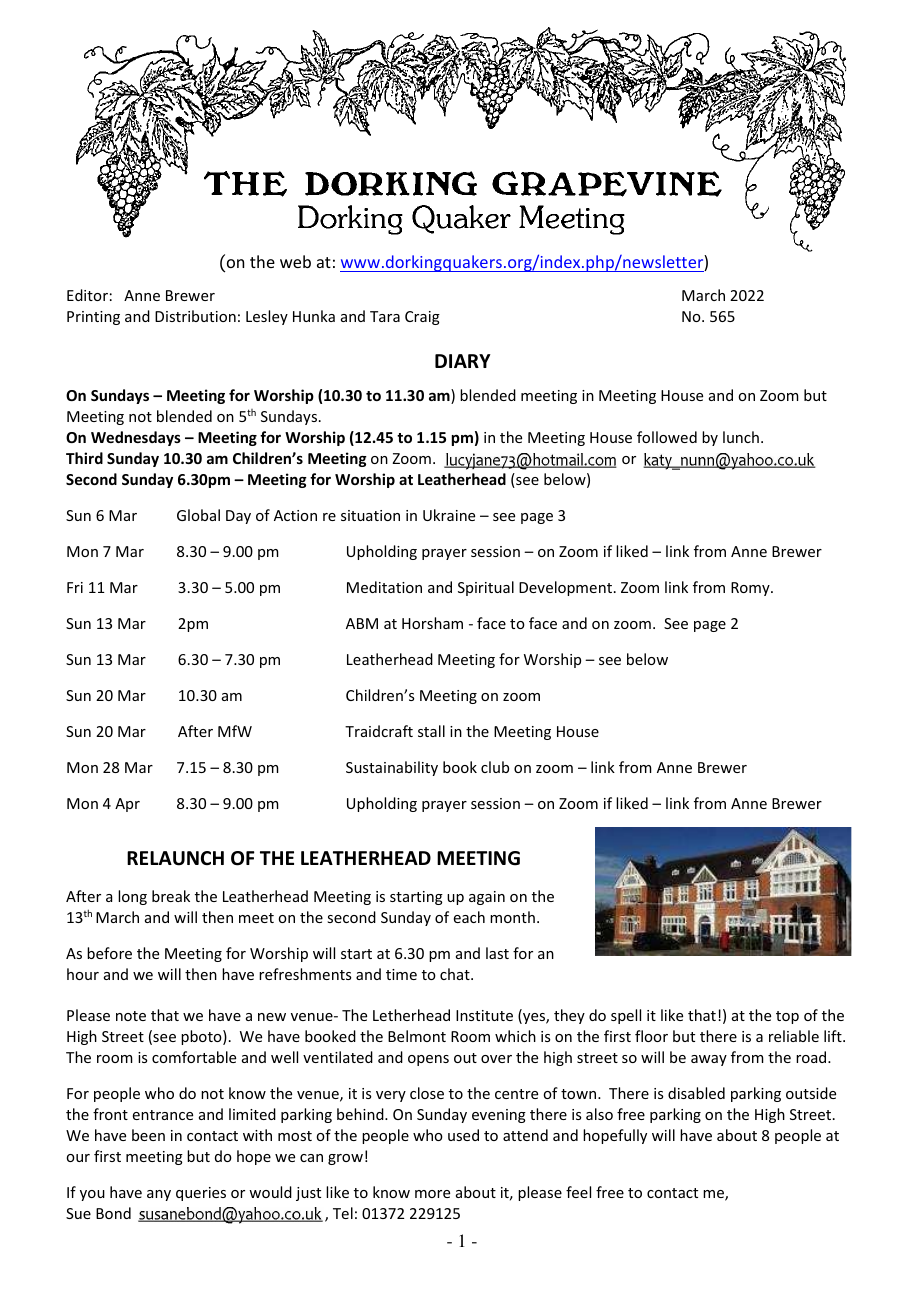 This image has width=924, height=1308. Describe the element at coordinates (696, 1093) in the image. I see `disabled` at that location.
